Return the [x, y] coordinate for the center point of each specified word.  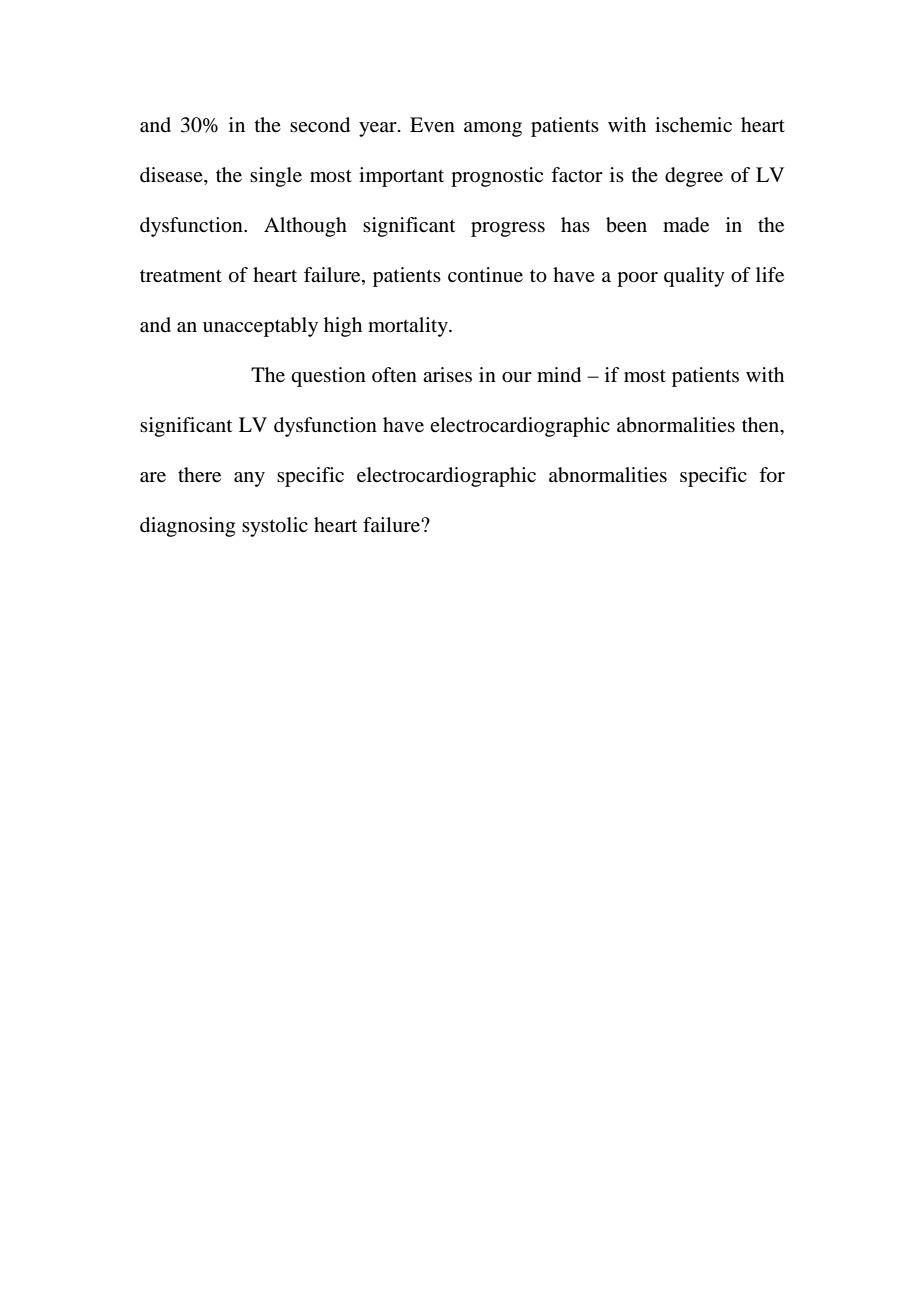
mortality [409, 327]
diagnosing [187, 527]
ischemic [693, 124]
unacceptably [260, 327]
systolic [275, 527]
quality [694, 277]
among [493, 129]
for [772, 475]
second [320, 125]
